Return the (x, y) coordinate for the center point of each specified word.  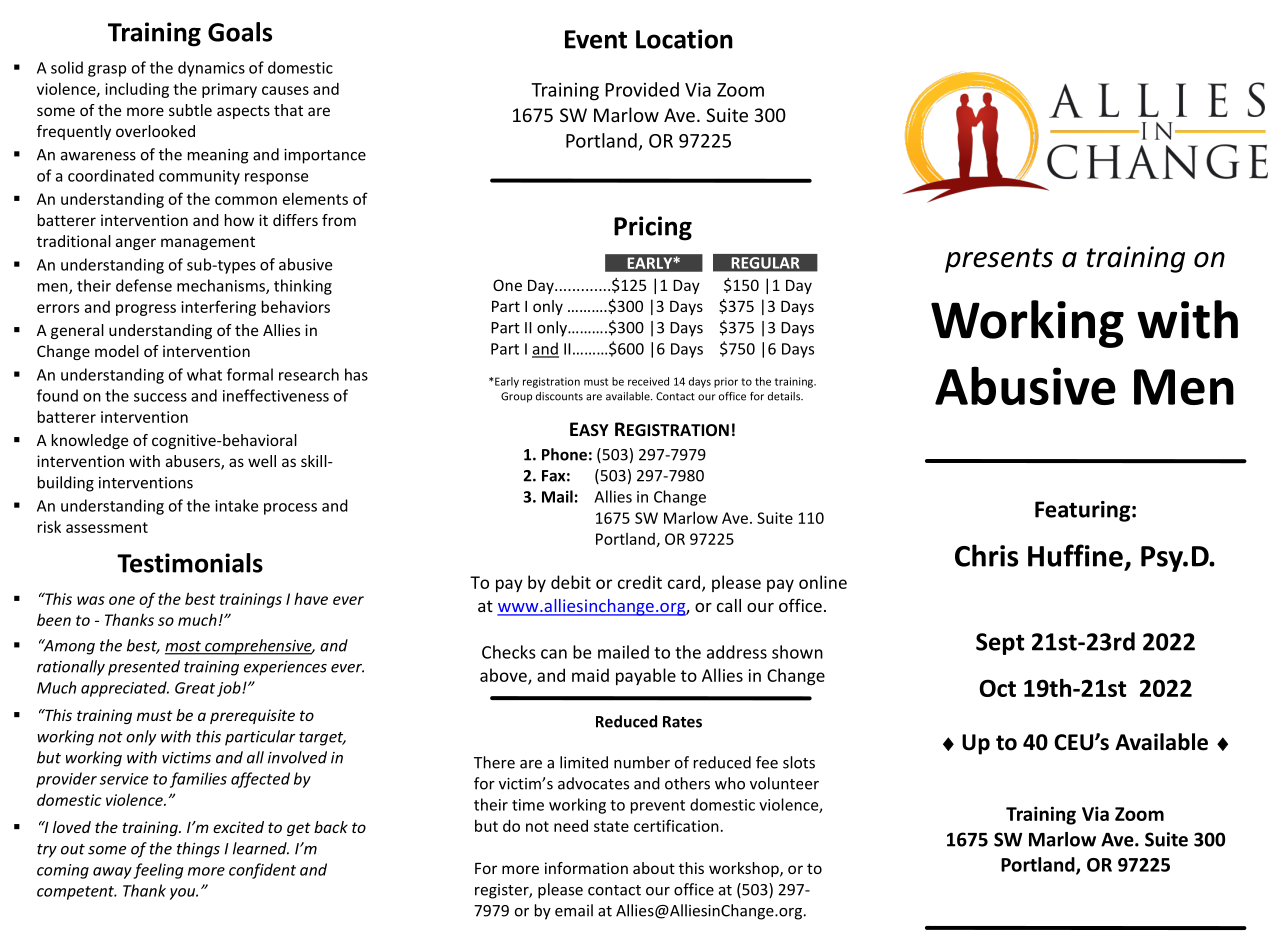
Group (516, 397)
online (823, 582)
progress (146, 310)
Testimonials (190, 563)
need (571, 826)
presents (999, 260)
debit (571, 582)
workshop (745, 869)
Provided (642, 89)
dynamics (211, 69)
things (198, 850)
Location (684, 39)
